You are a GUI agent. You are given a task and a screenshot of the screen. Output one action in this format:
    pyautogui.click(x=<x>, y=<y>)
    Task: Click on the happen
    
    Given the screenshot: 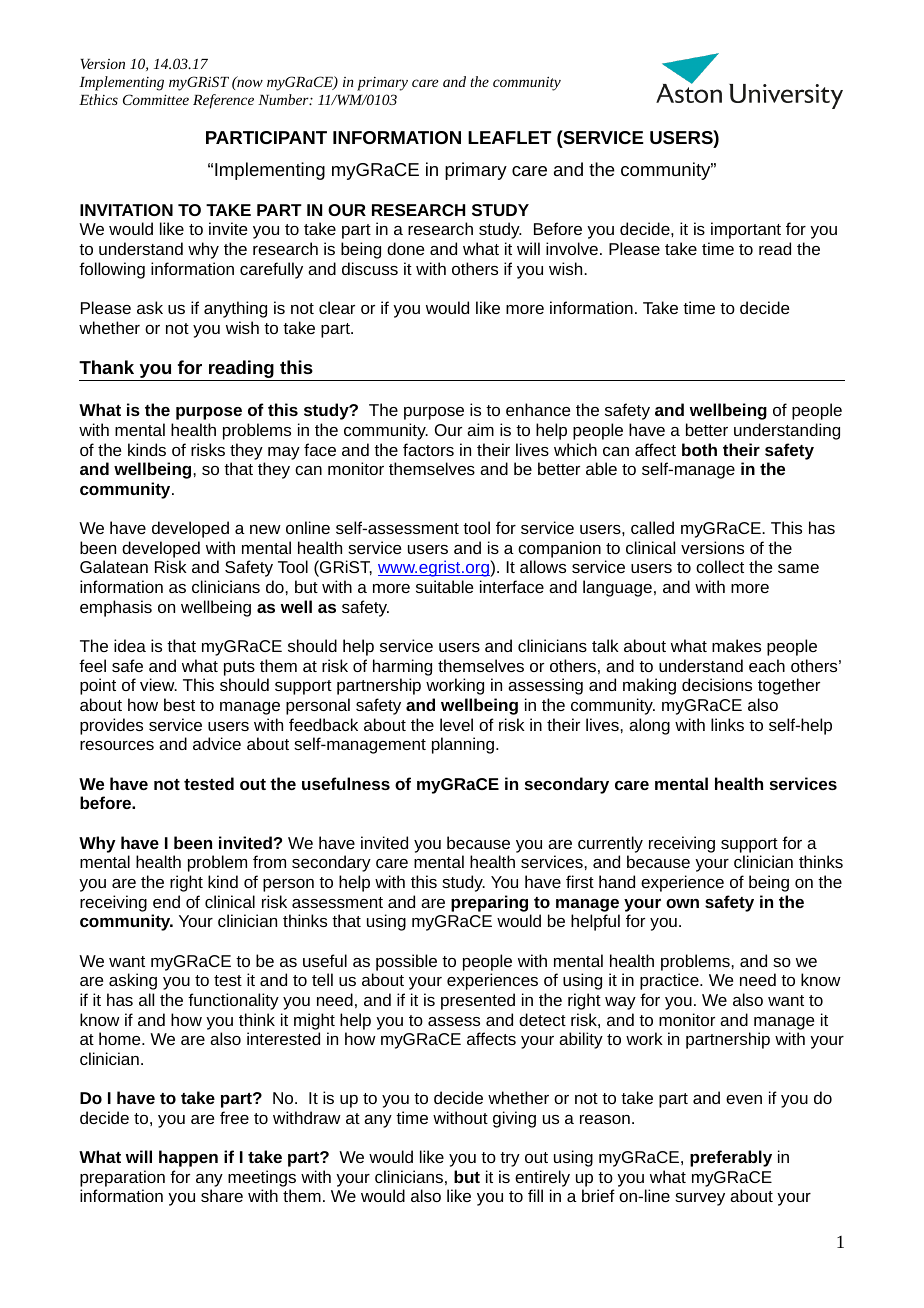 What is the action you would take?
    pyautogui.click(x=188, y=1158)
